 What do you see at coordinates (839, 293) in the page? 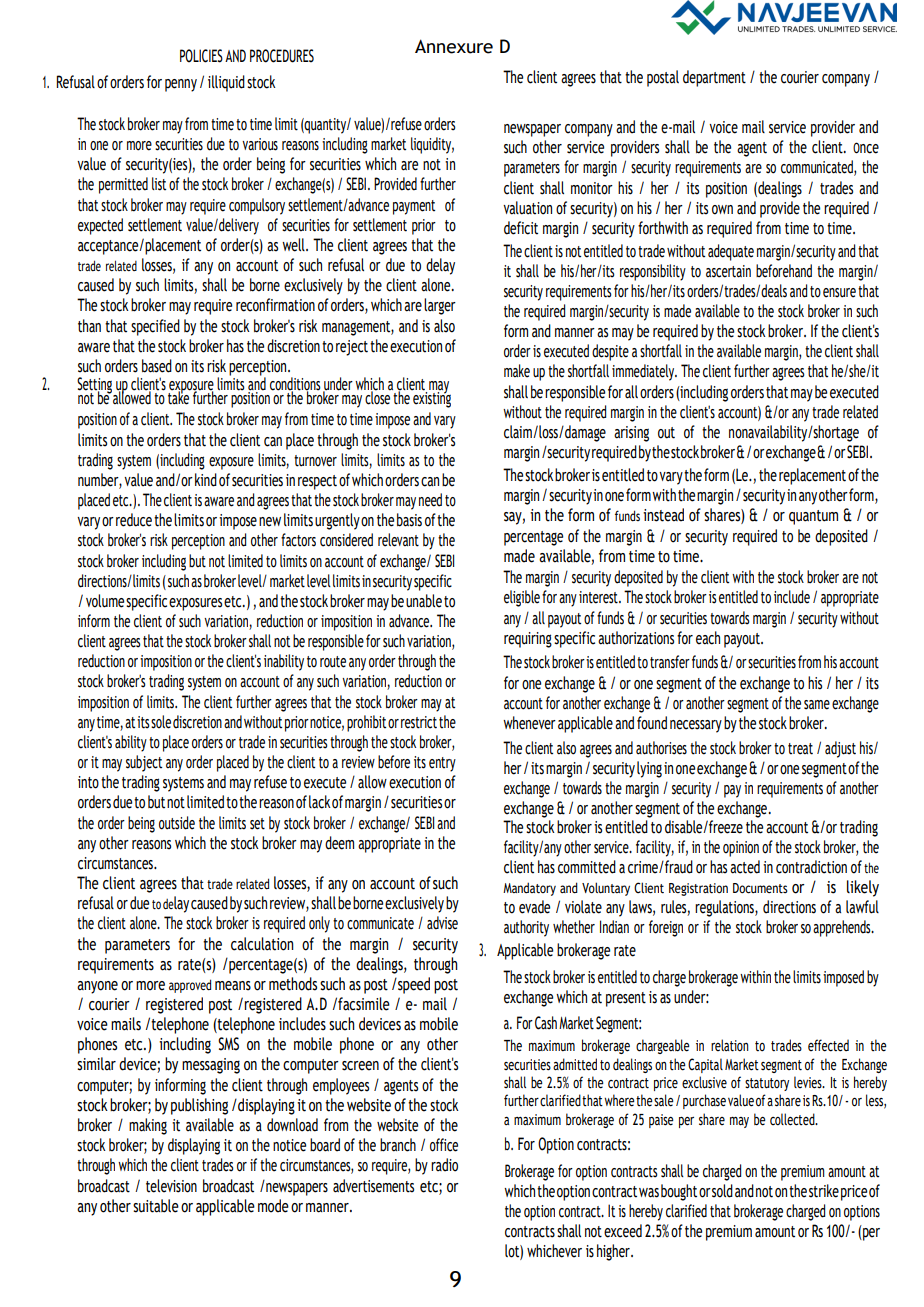
I see `ensure` at bounding box center [839, 293].
